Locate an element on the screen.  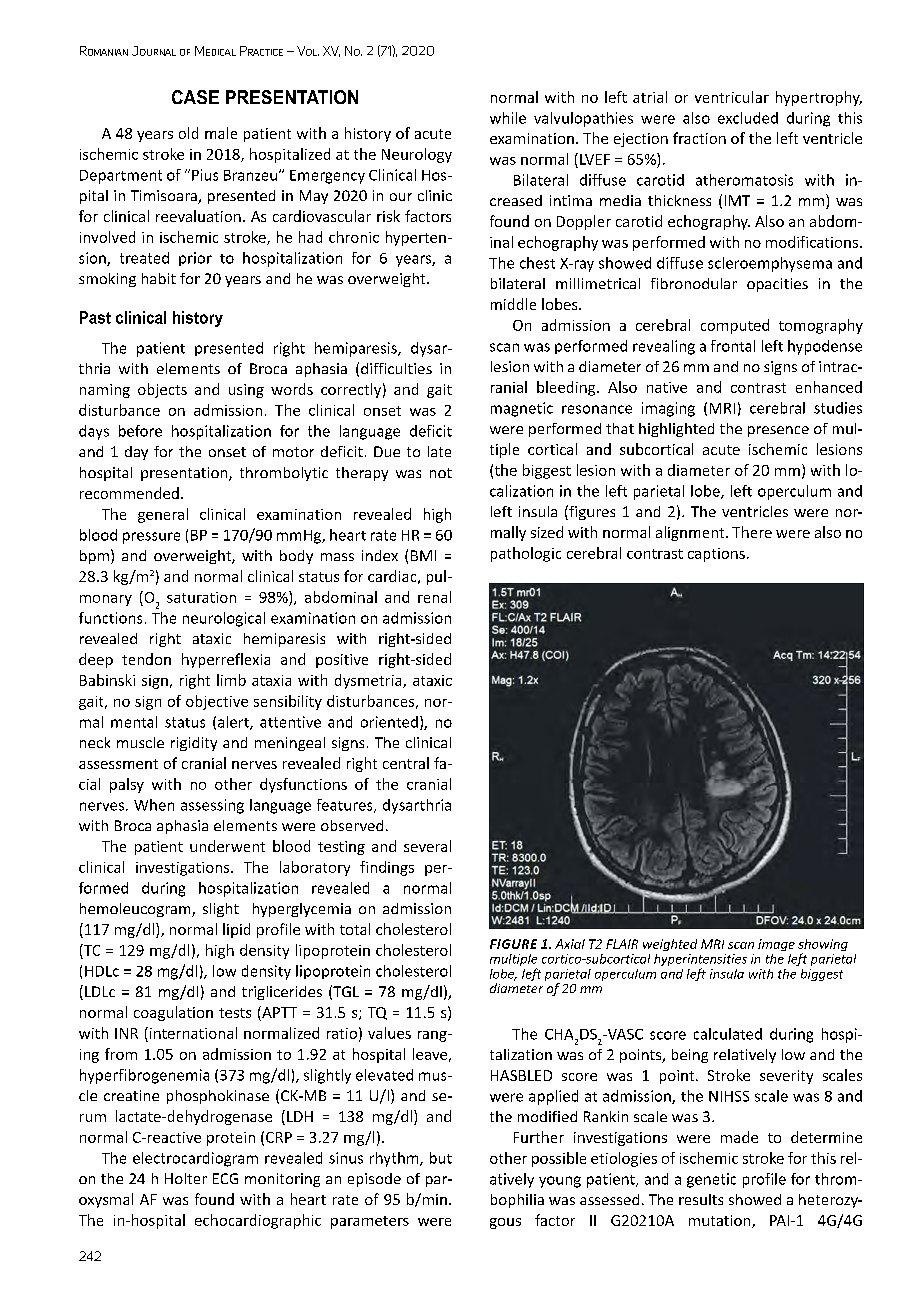
Holter is located at coordinates (186, 1178).
